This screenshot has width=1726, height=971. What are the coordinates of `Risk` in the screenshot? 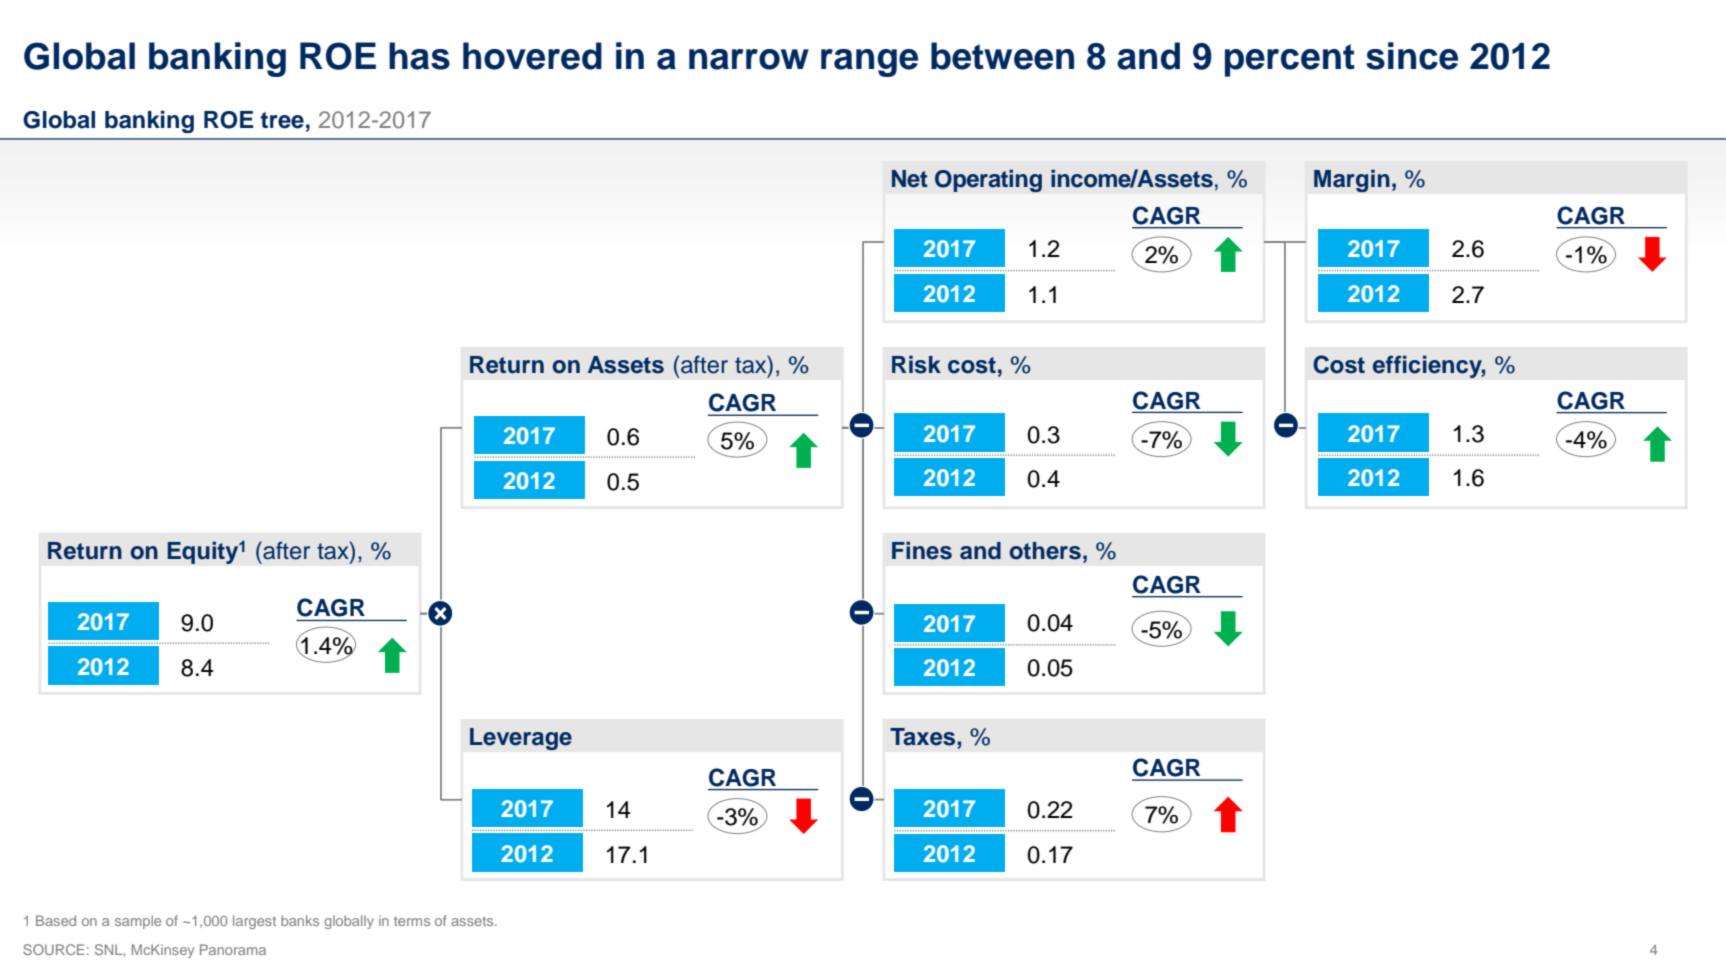 It's located at (916, 364).
